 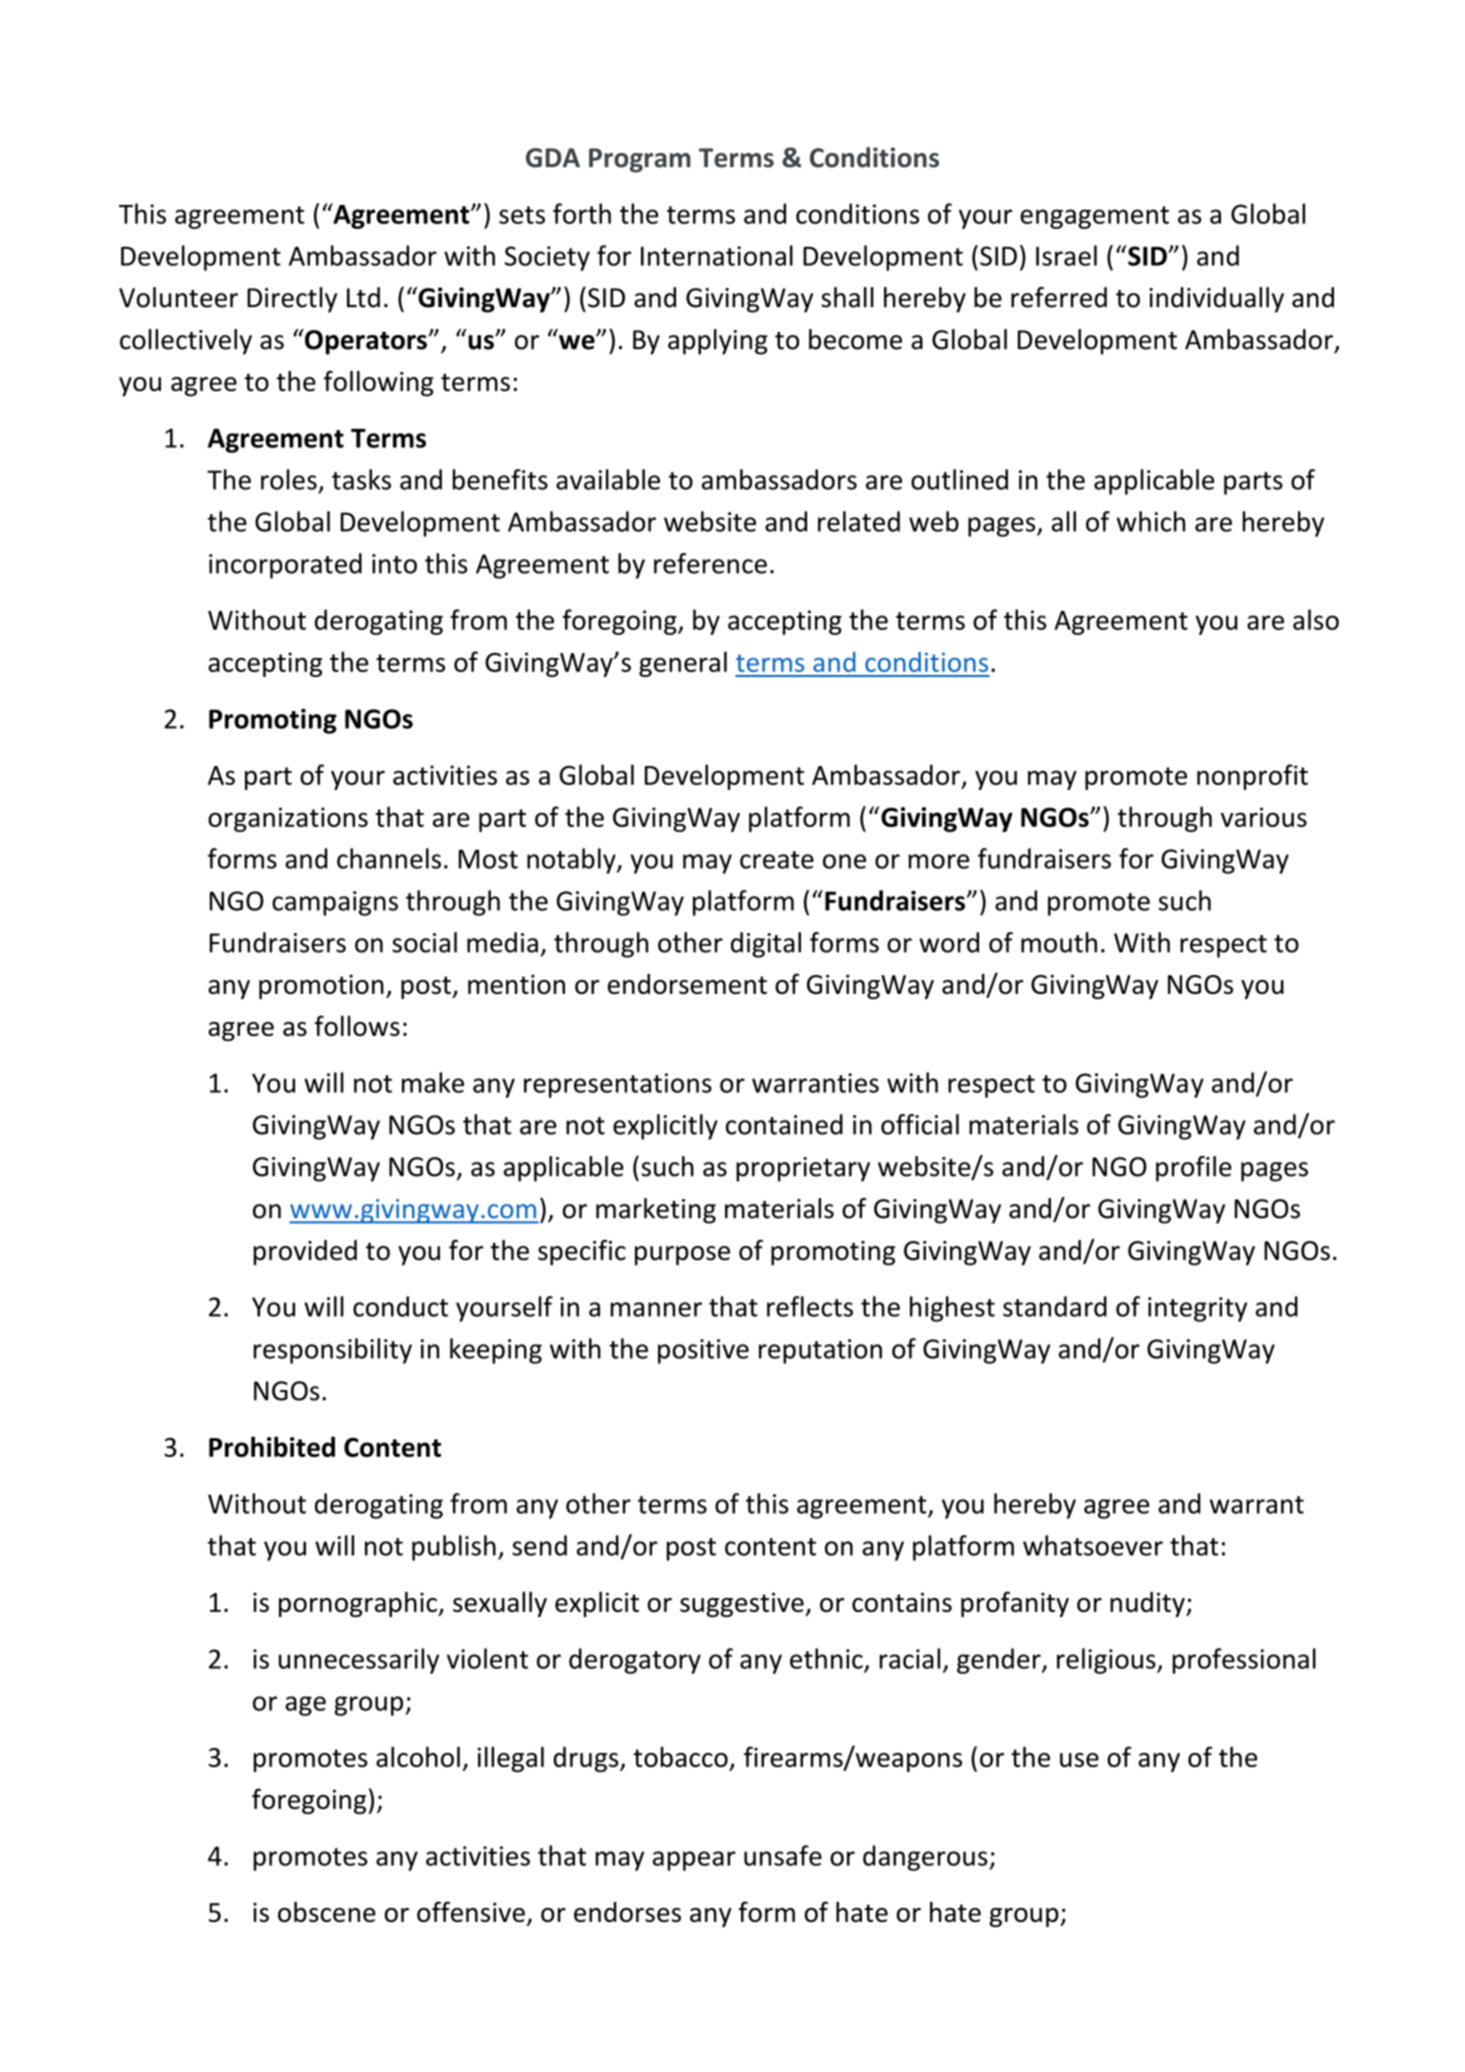 What do you see at coordinates (1079, 1760) in the screenshot?
I see `use` at bounding box center [1079, 1760].
